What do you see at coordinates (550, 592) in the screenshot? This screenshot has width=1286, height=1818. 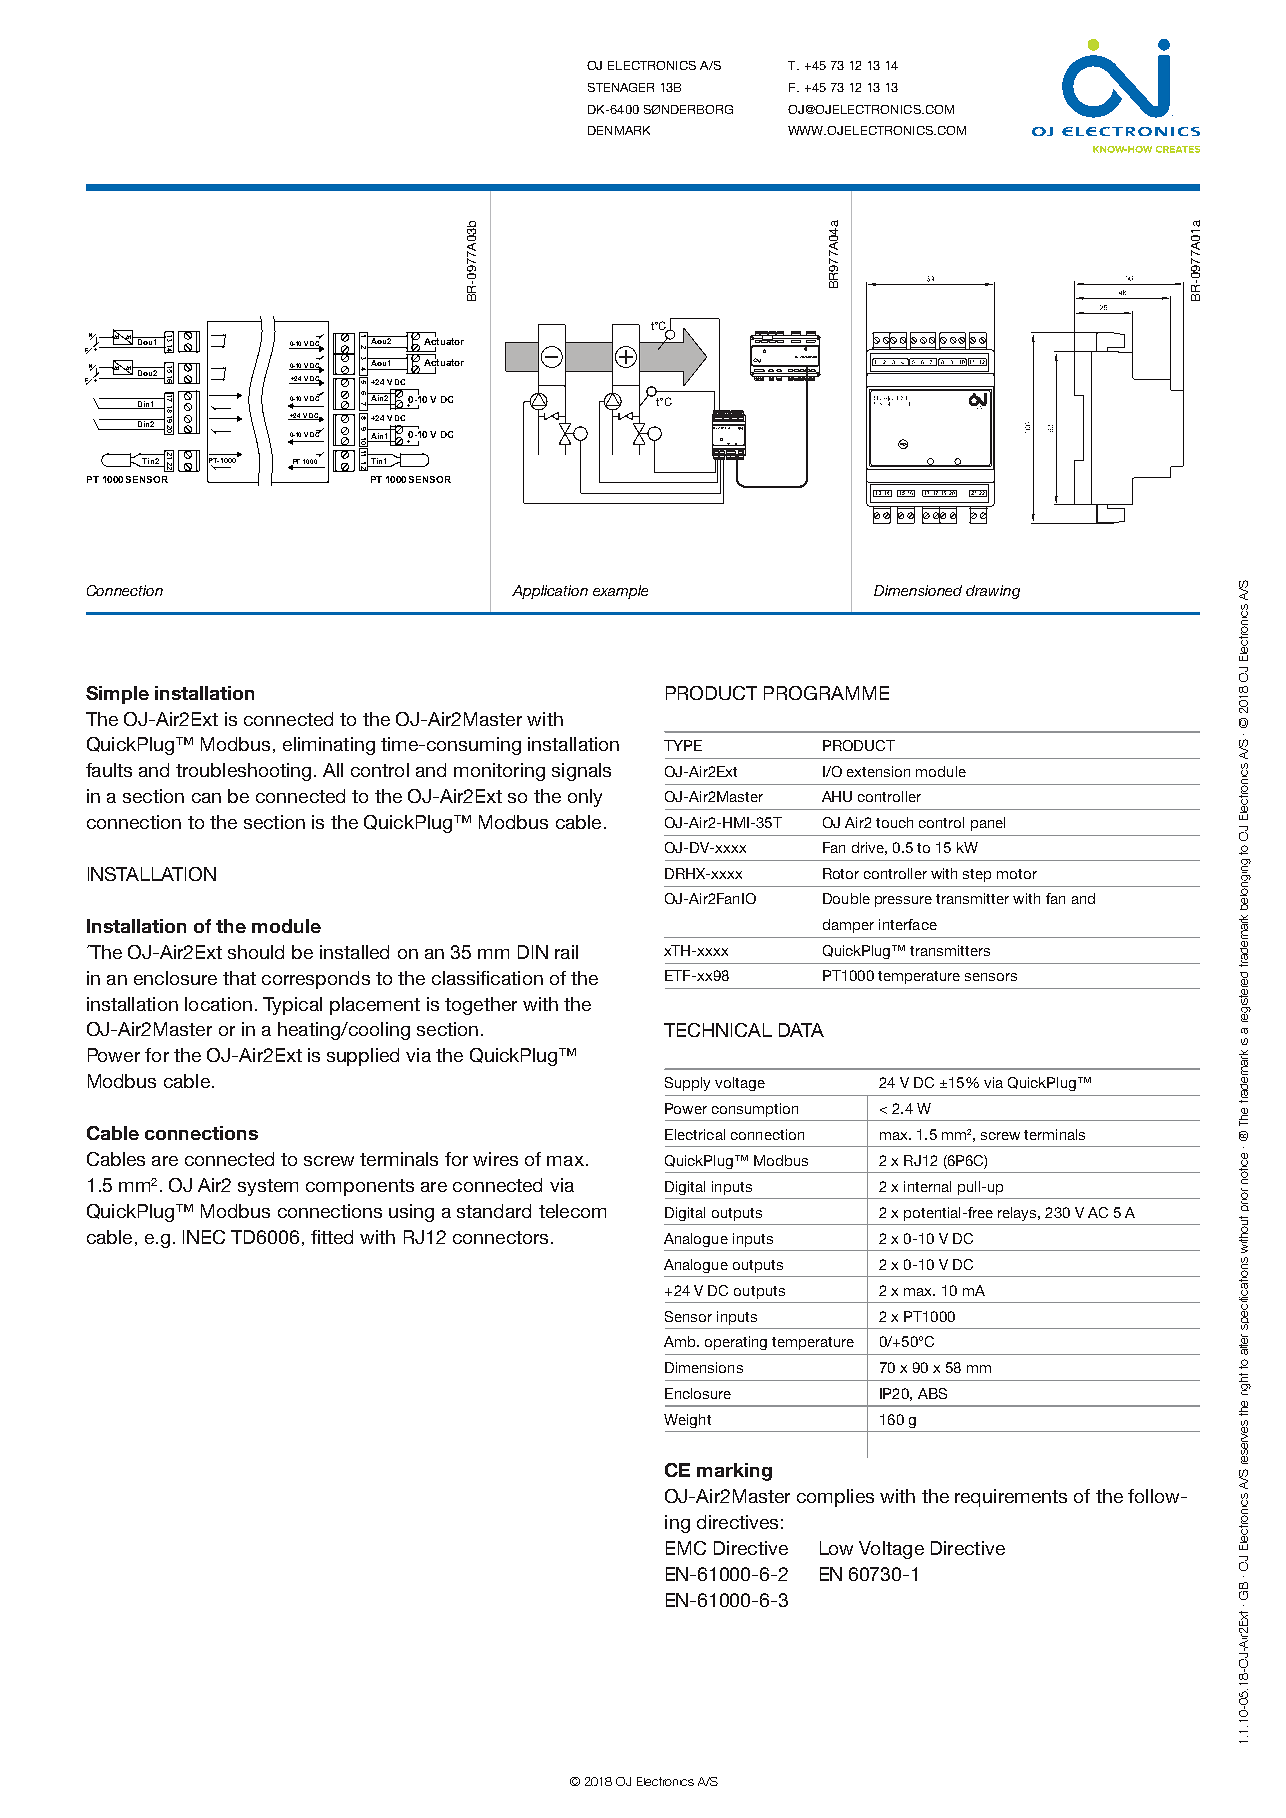 I see `Application` at bounding box center [550, 592].
